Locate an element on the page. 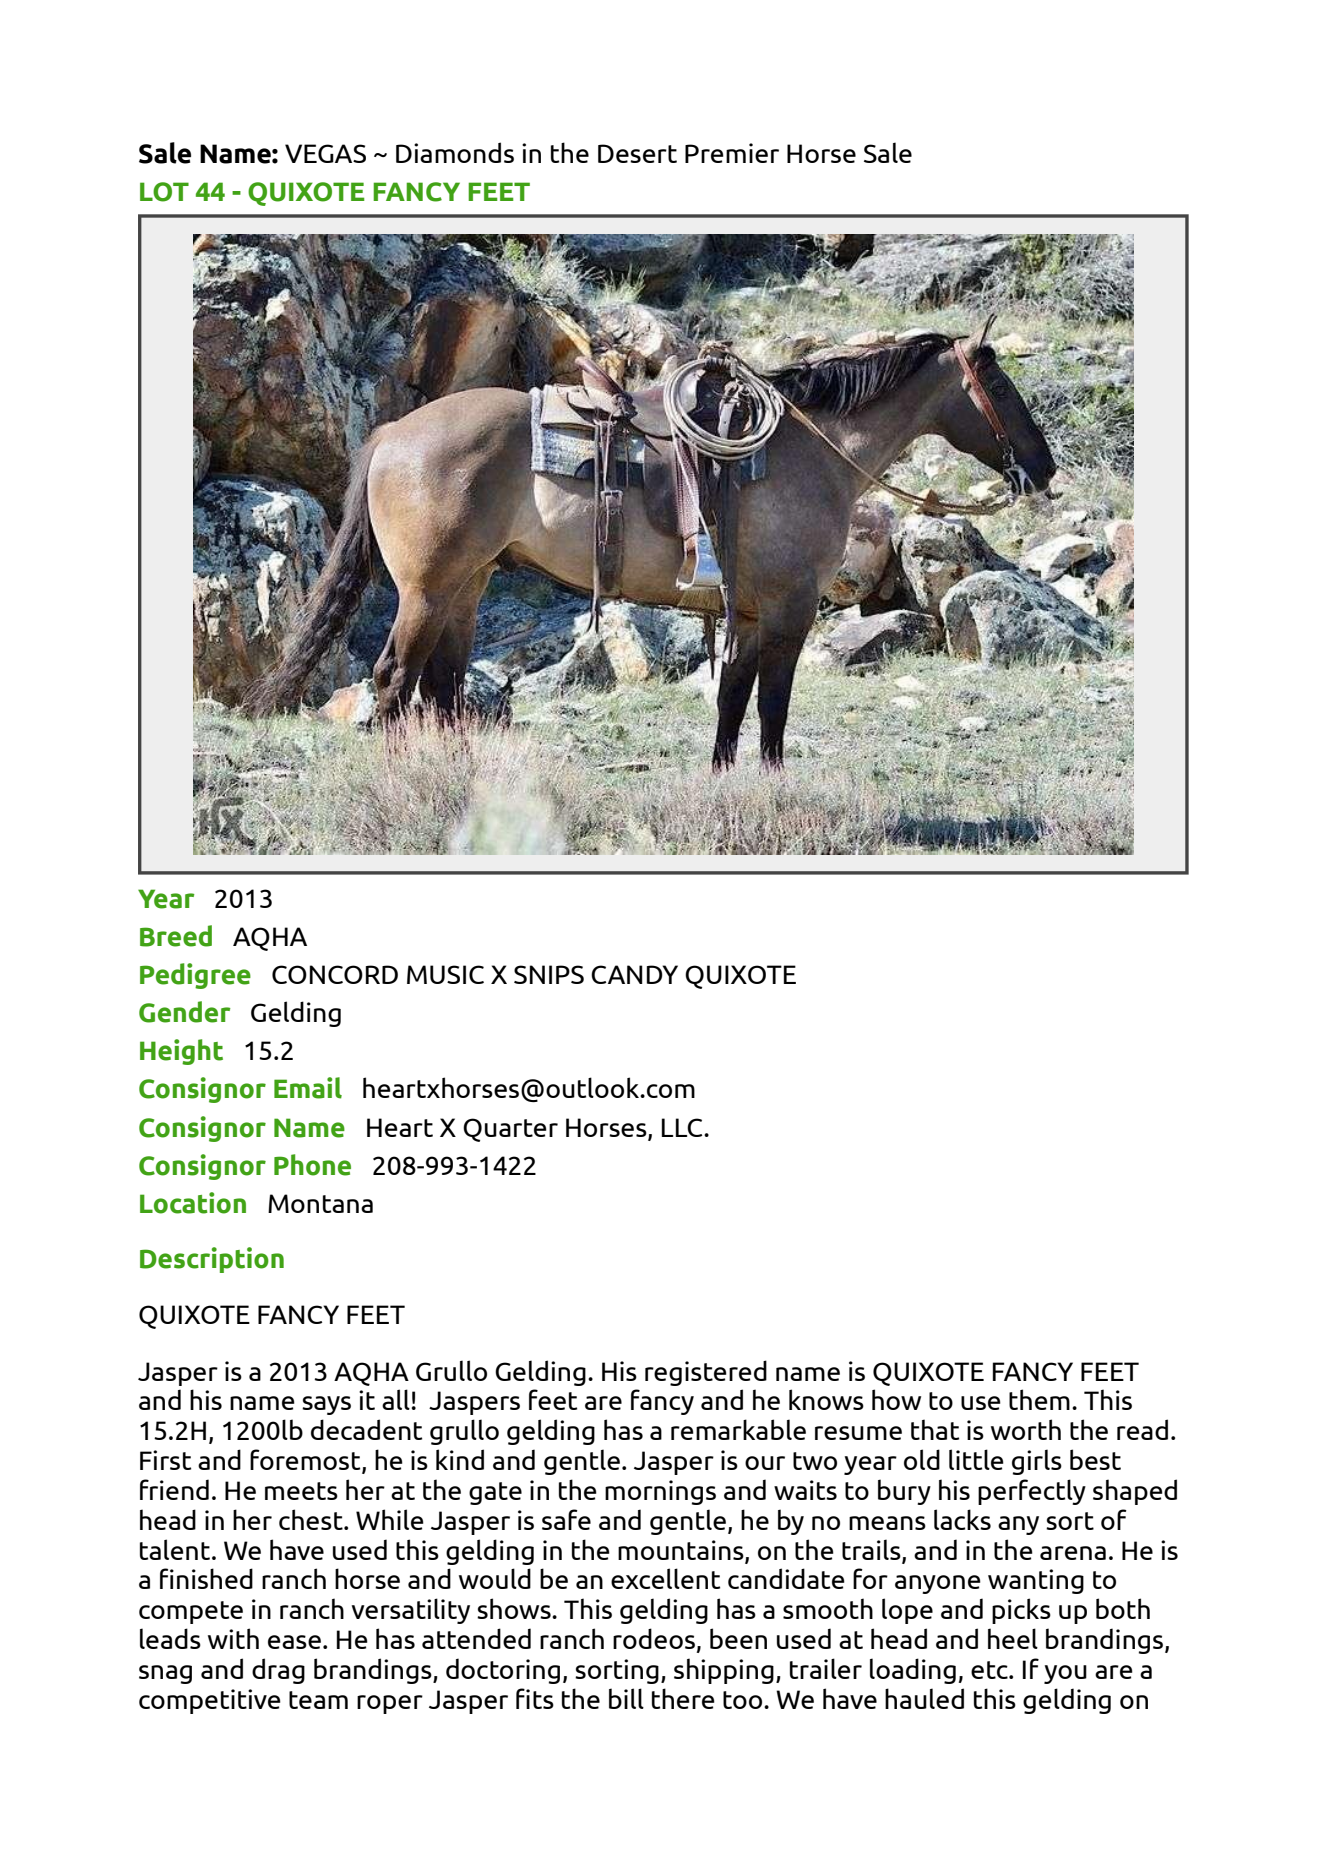  VEGAS is located at coordinates (325, 153).
